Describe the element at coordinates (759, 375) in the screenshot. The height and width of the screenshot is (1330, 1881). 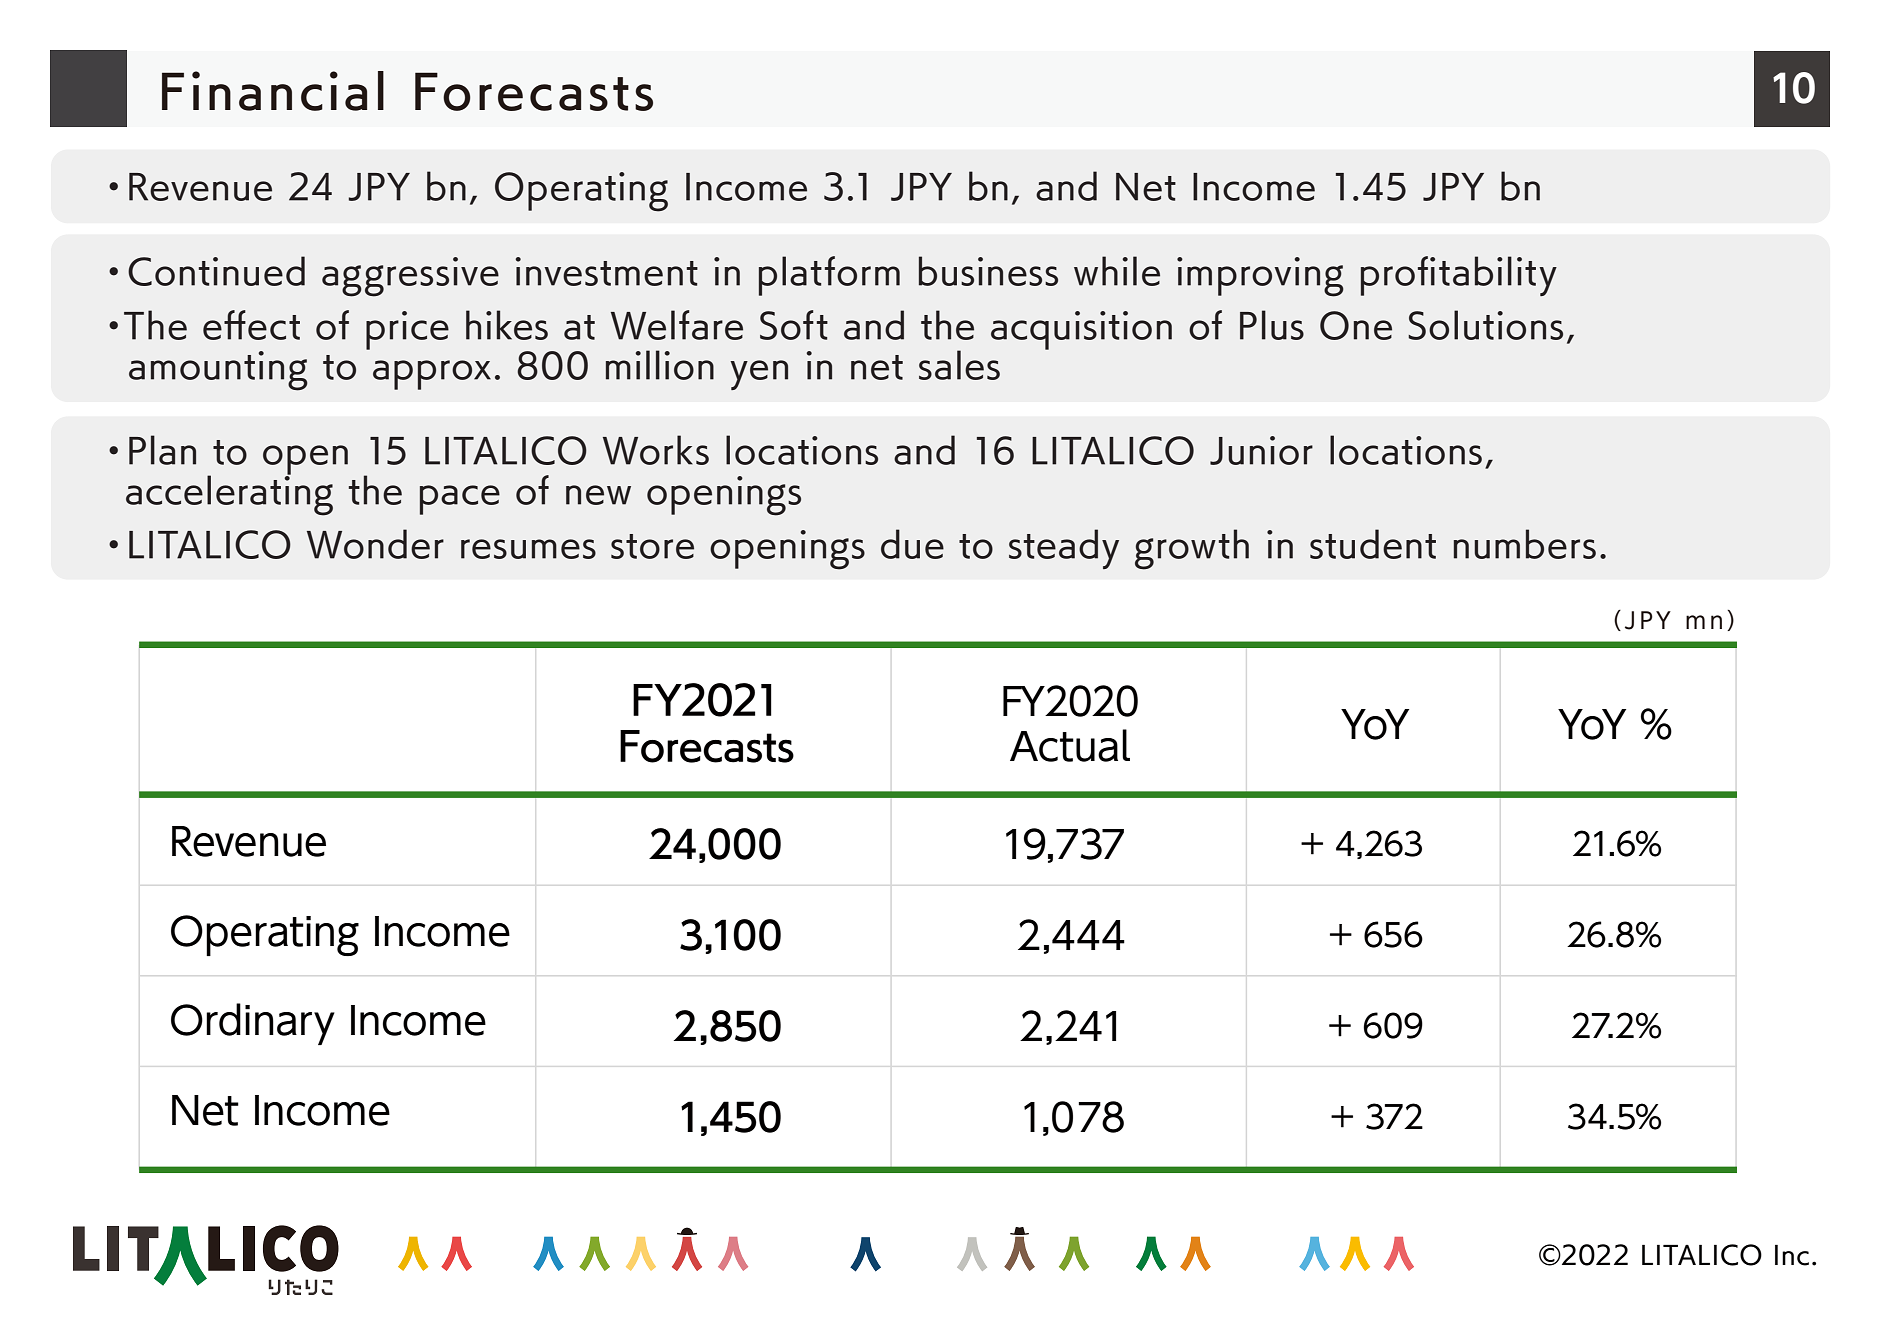
I see `yen` at that location.
